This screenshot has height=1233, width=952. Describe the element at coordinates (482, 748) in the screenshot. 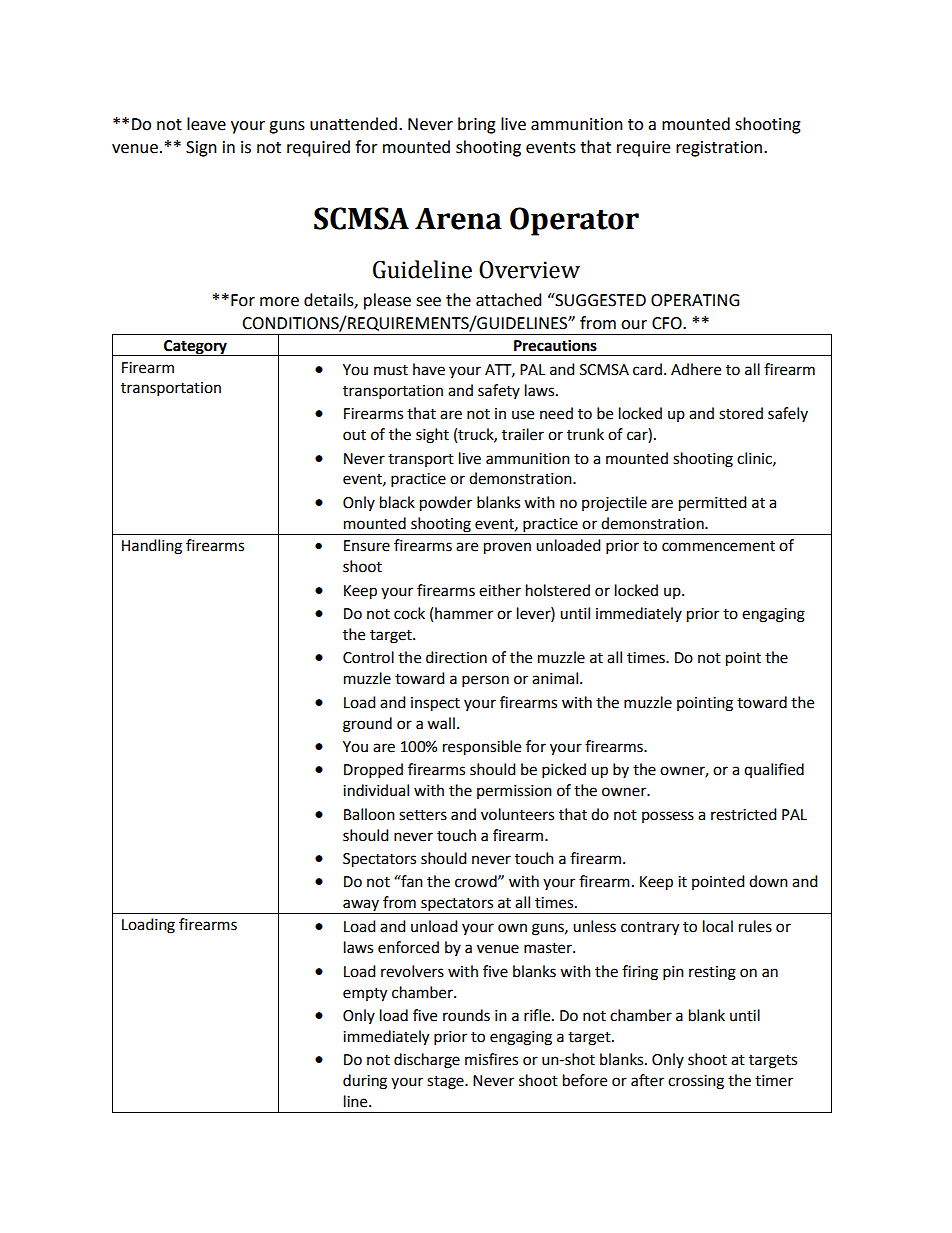

I see `responsible` at that location.
